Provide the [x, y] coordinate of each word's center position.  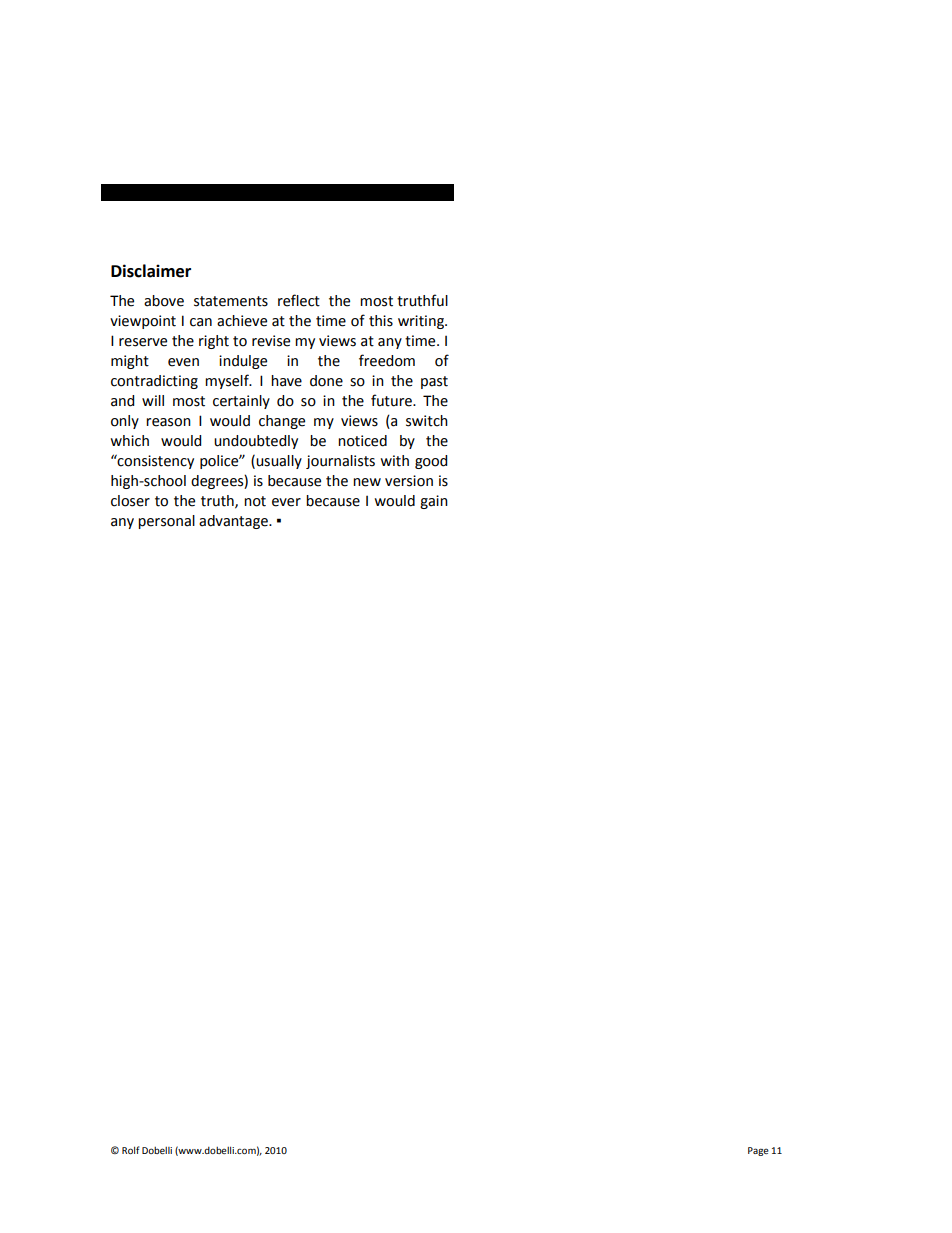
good [431, 462]
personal [166, 522]
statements [231, 301]
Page [758, 1151]
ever [286, 502]
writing [422, 322]
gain [434, 502]
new [367, 482]
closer [130, 501]
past [434, 382]
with [394, 461]
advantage [234, 522]
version [409, 481]
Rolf [130, 1150]
